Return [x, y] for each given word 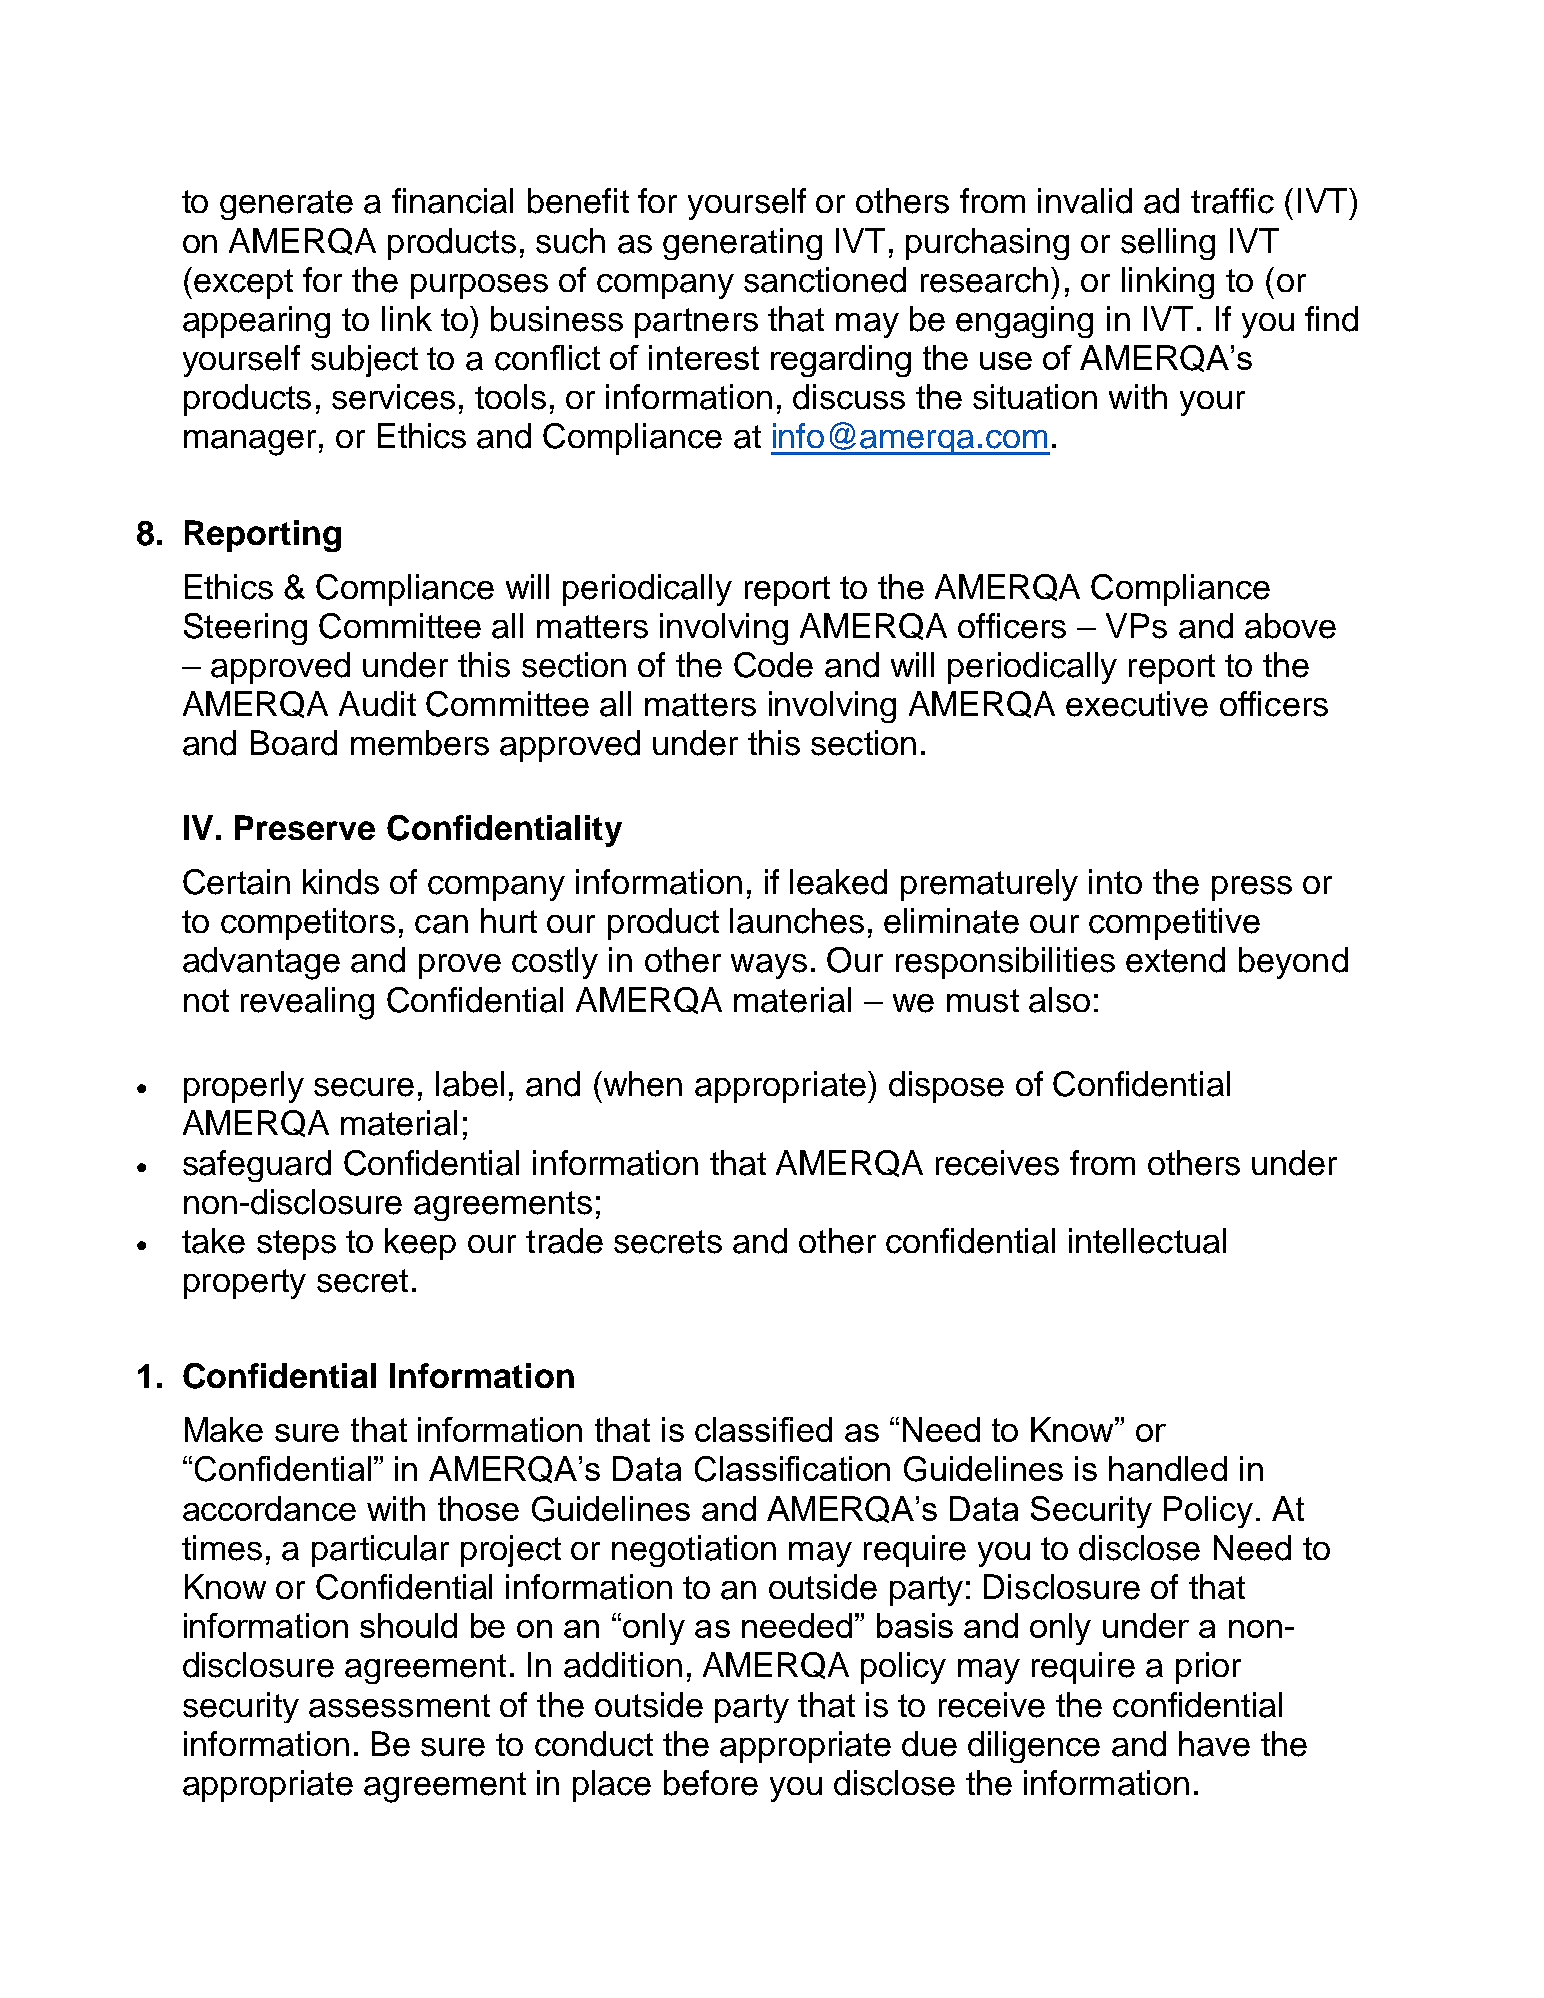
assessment [399, 1706]
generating [742, 244]
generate [286, 205]
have [1214, 1744]
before [711, 1783]
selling [1168, 244]
